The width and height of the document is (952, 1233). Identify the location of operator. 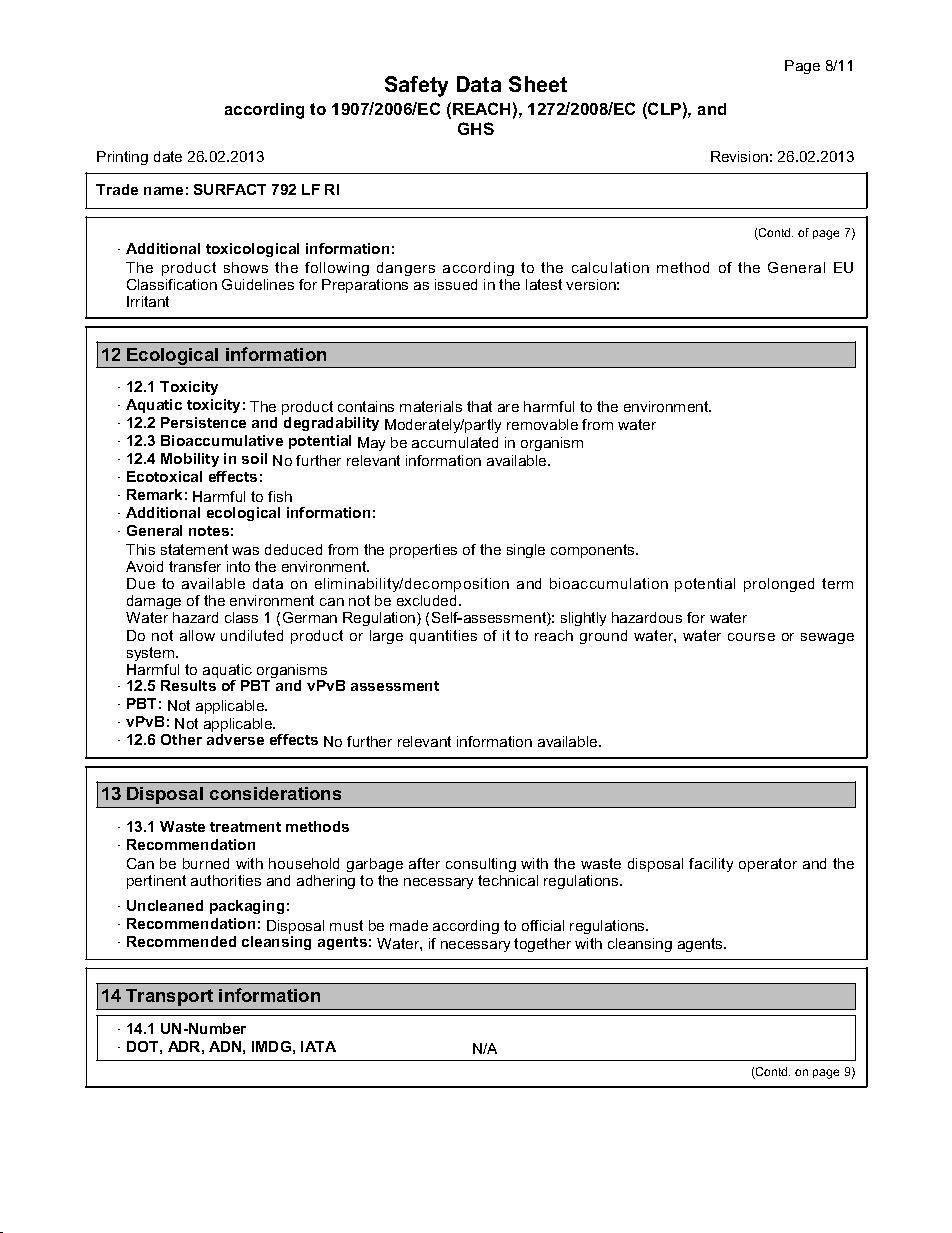
(768, 865).
